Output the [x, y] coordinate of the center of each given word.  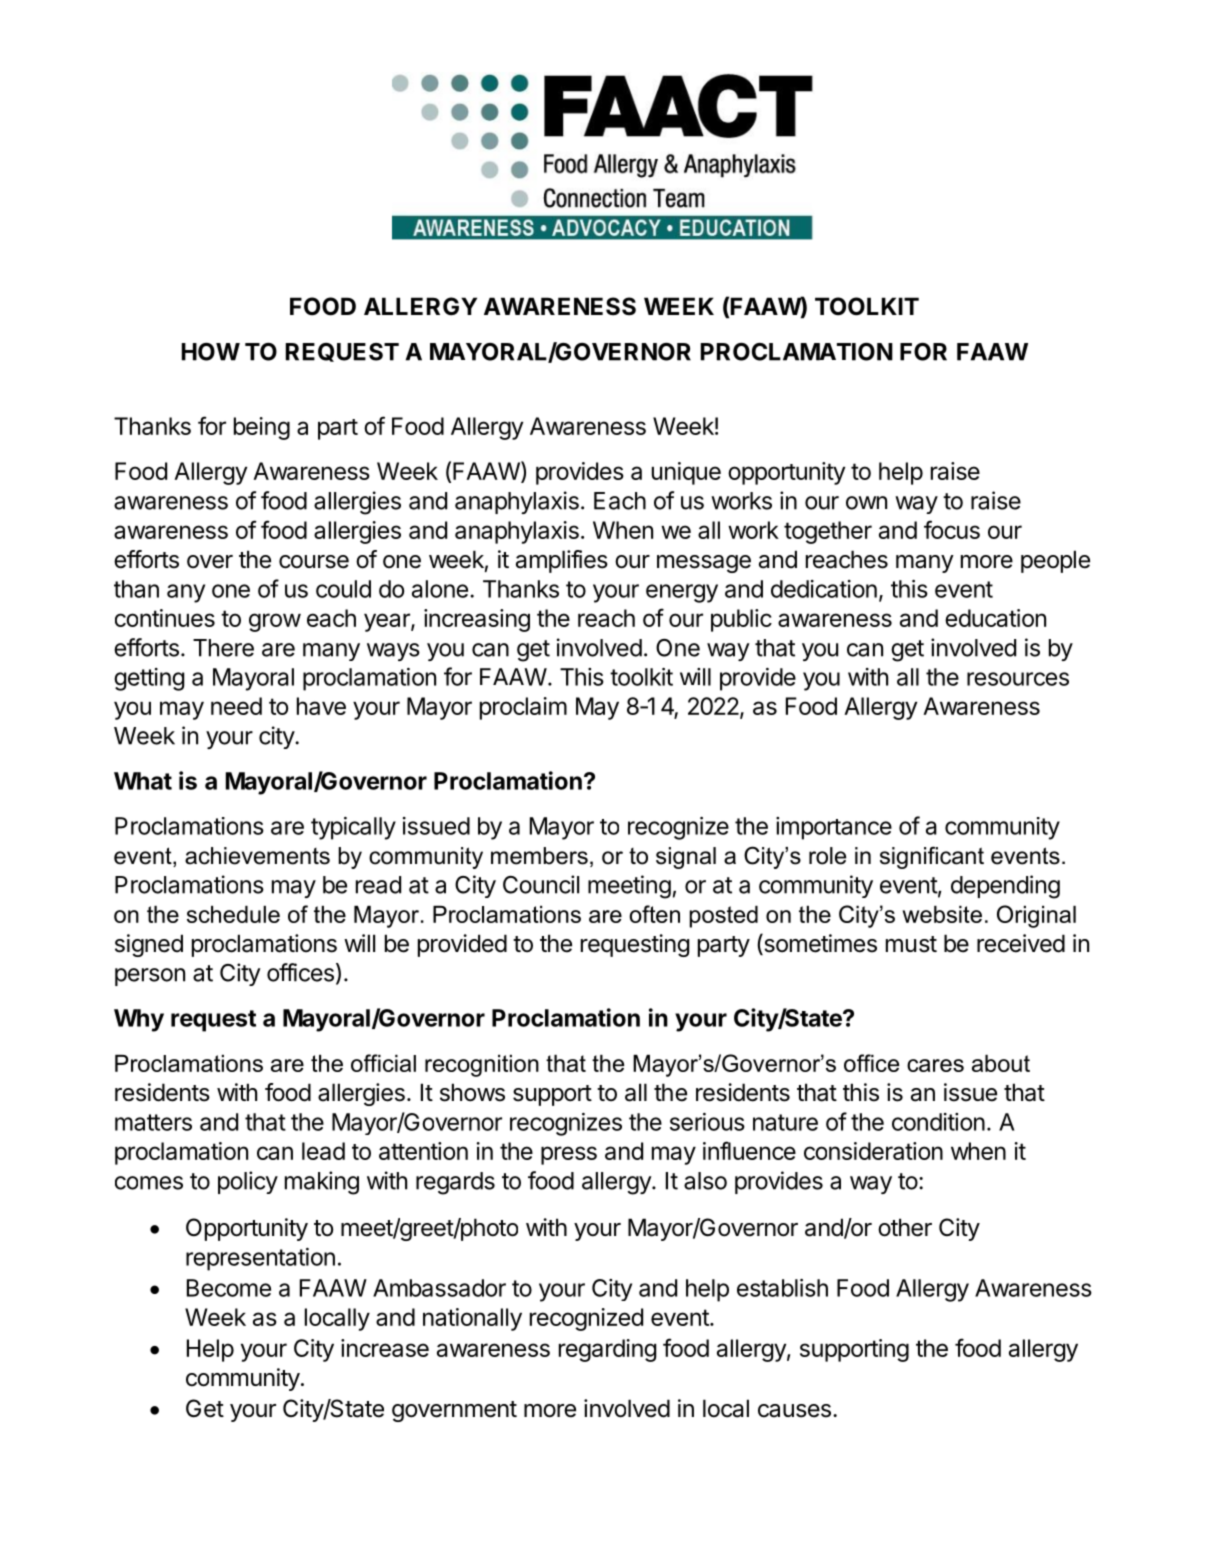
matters [153, 1122]
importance [834, 828]
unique [686, 473]
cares [935, 1065]
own [866, 503]
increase [385, 1348]
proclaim [523, 708]
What [143, 781]
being [262, 428]
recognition [482, 1066]
